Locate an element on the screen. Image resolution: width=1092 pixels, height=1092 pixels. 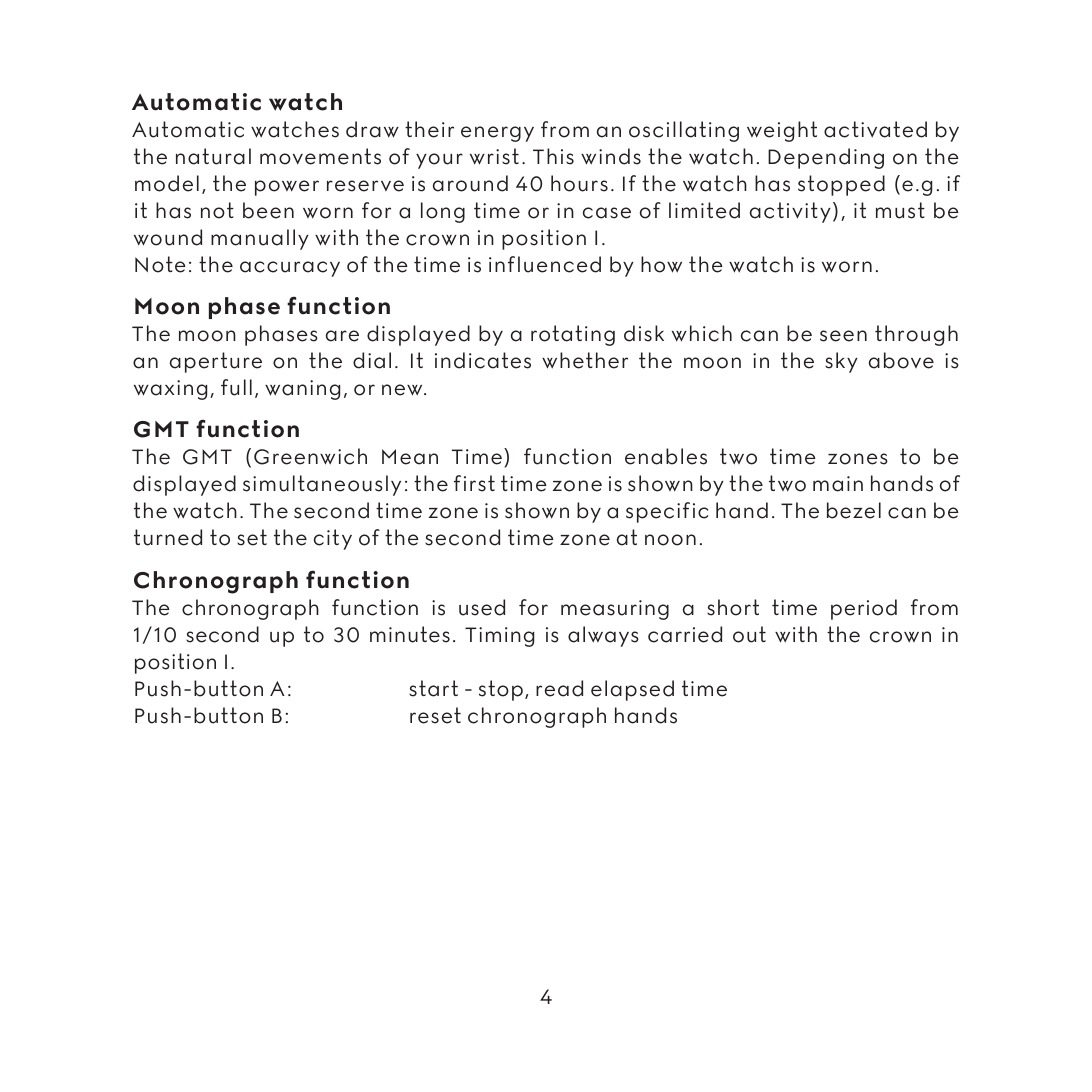
natural is located at coordinates (213, 156).
